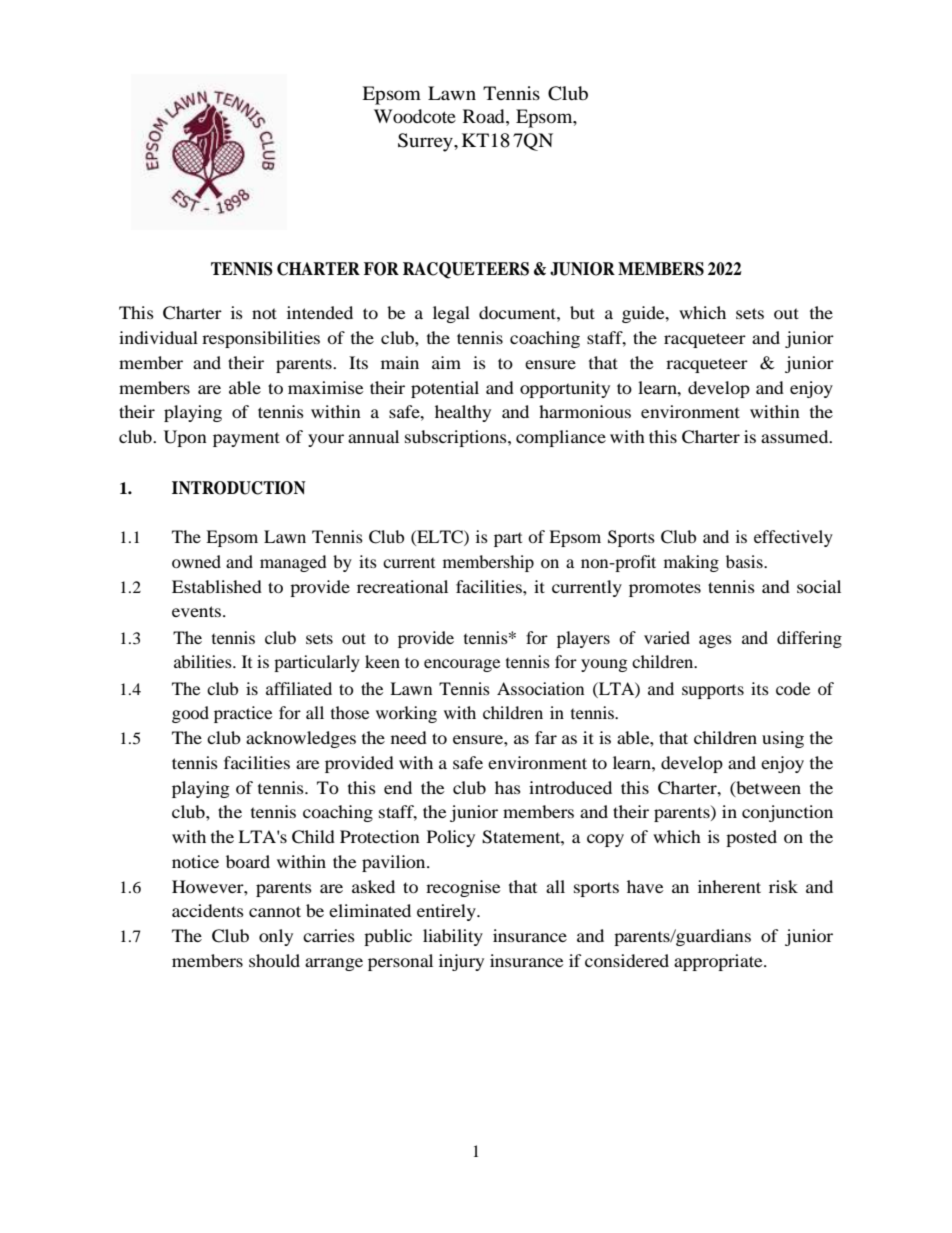  What do you see at coordinates (261, 339) in the screenshot?
I see `responsibilities` at bounding box center [261, 339].
